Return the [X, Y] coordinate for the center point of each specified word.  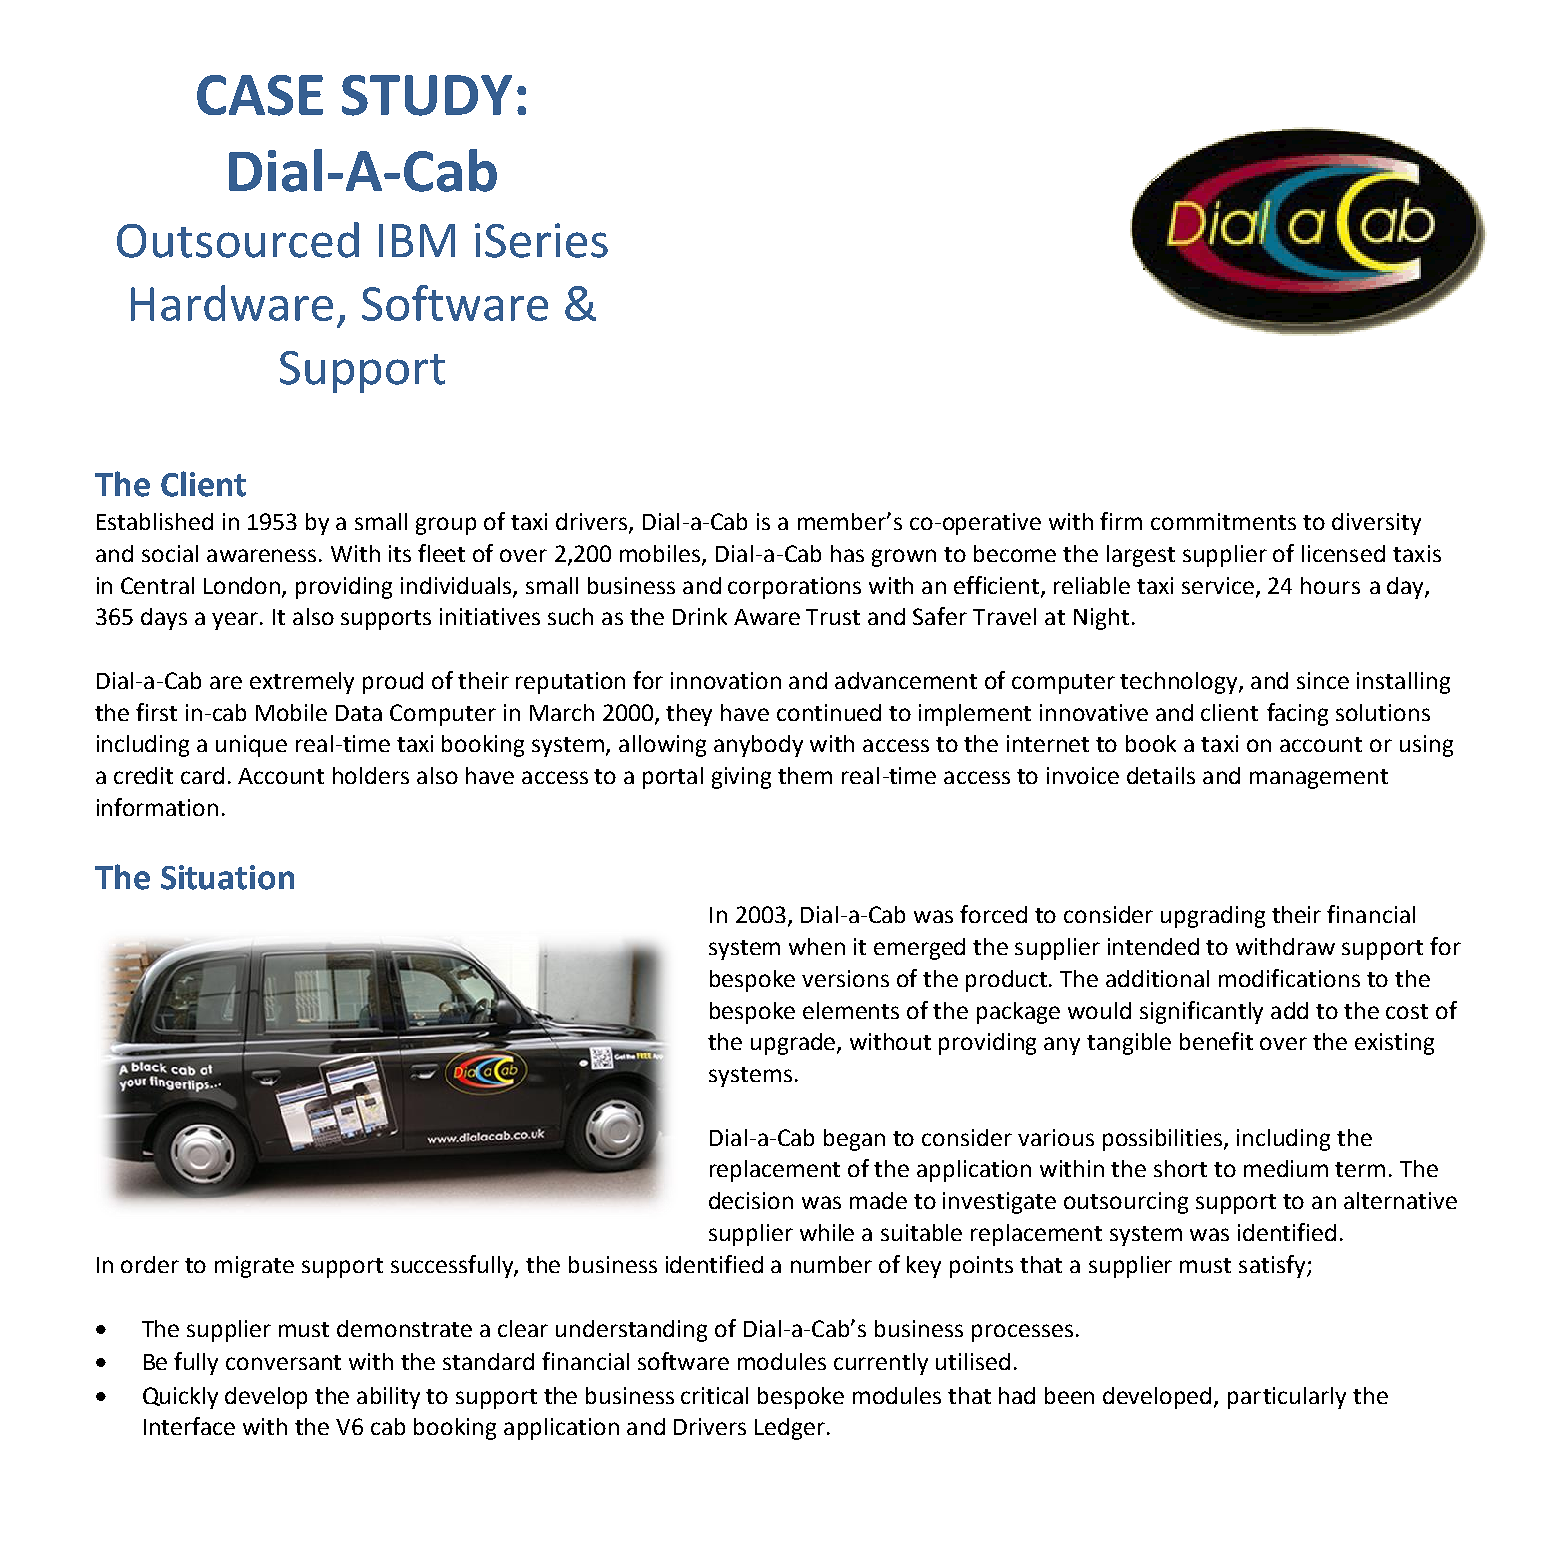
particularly [1287, 1398]
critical [714, 1395]
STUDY [427, 95]
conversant [283, 1362]
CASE [260, 95]
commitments [1223, 521]
